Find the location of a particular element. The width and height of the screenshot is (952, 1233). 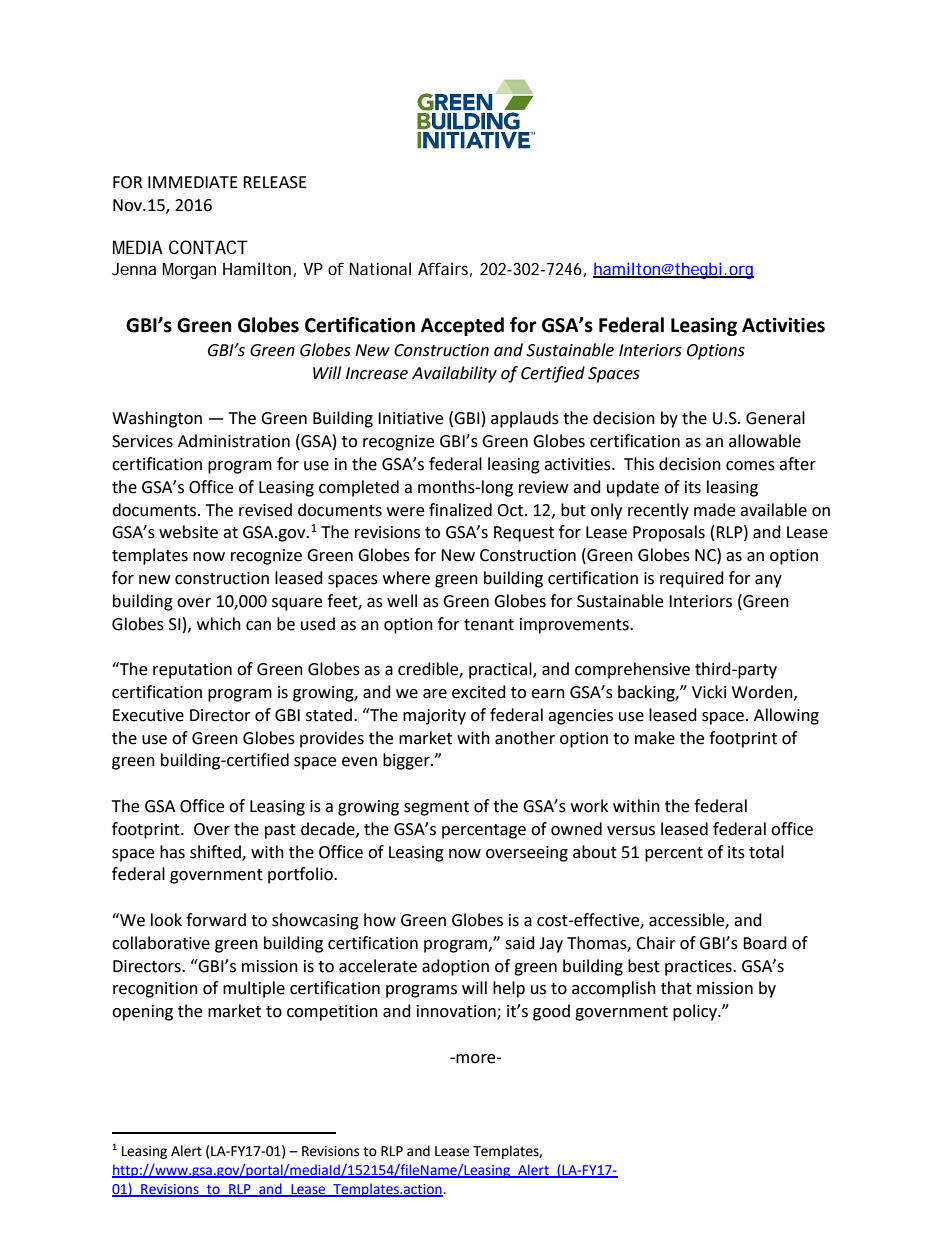

that is located at coordinates (676, 988).
